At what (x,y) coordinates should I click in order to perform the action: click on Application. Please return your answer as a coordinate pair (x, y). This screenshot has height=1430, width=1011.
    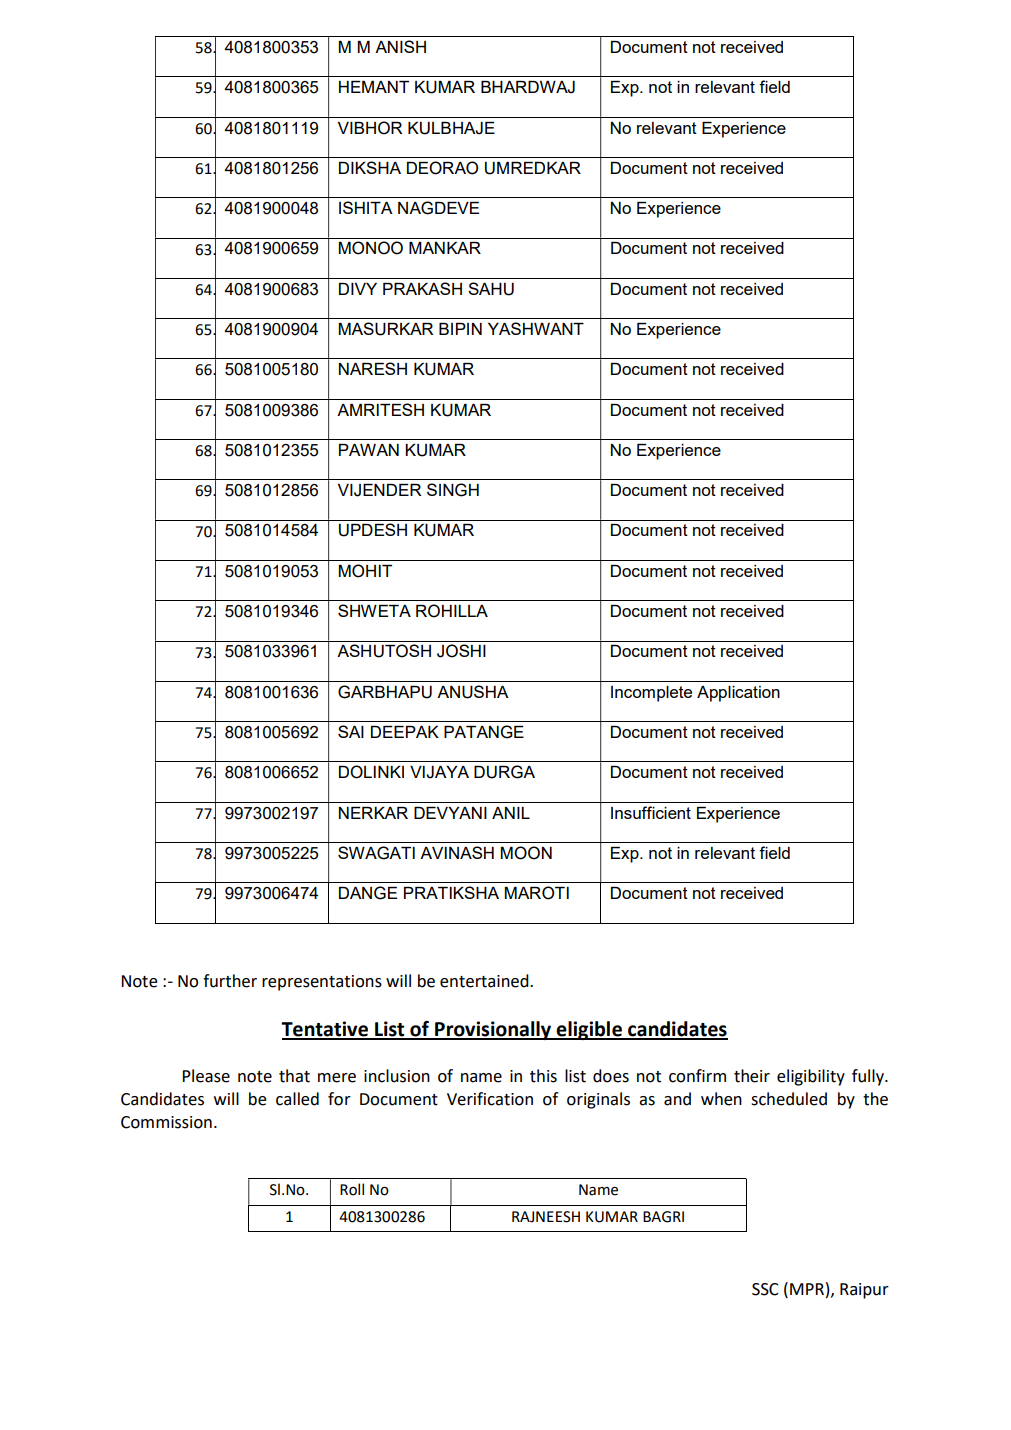
    Looking at the image, I should click on (738, 694).
